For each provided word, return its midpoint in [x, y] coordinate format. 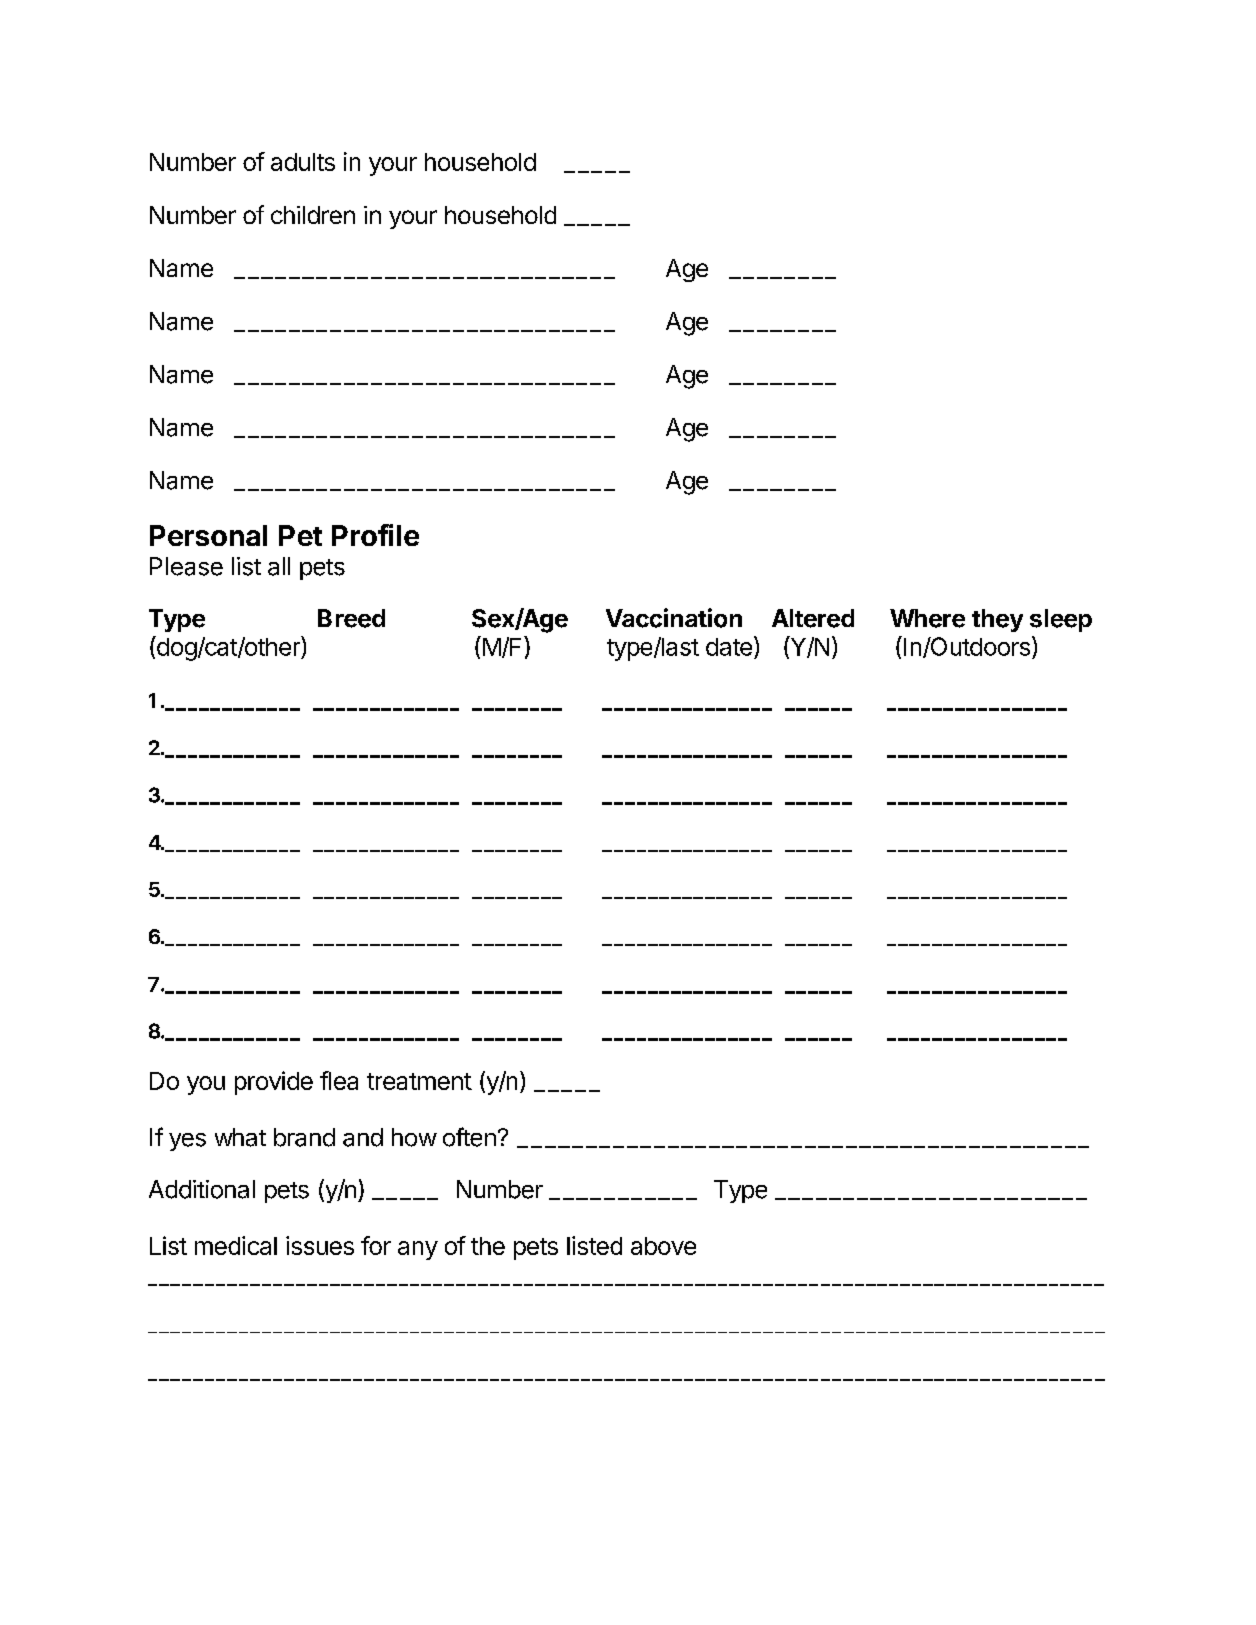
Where [927, 618]
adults [303, 162]
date [729, 647]
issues [320, 1245]
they [997, 620]
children [313, 215]
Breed [351, 618]
